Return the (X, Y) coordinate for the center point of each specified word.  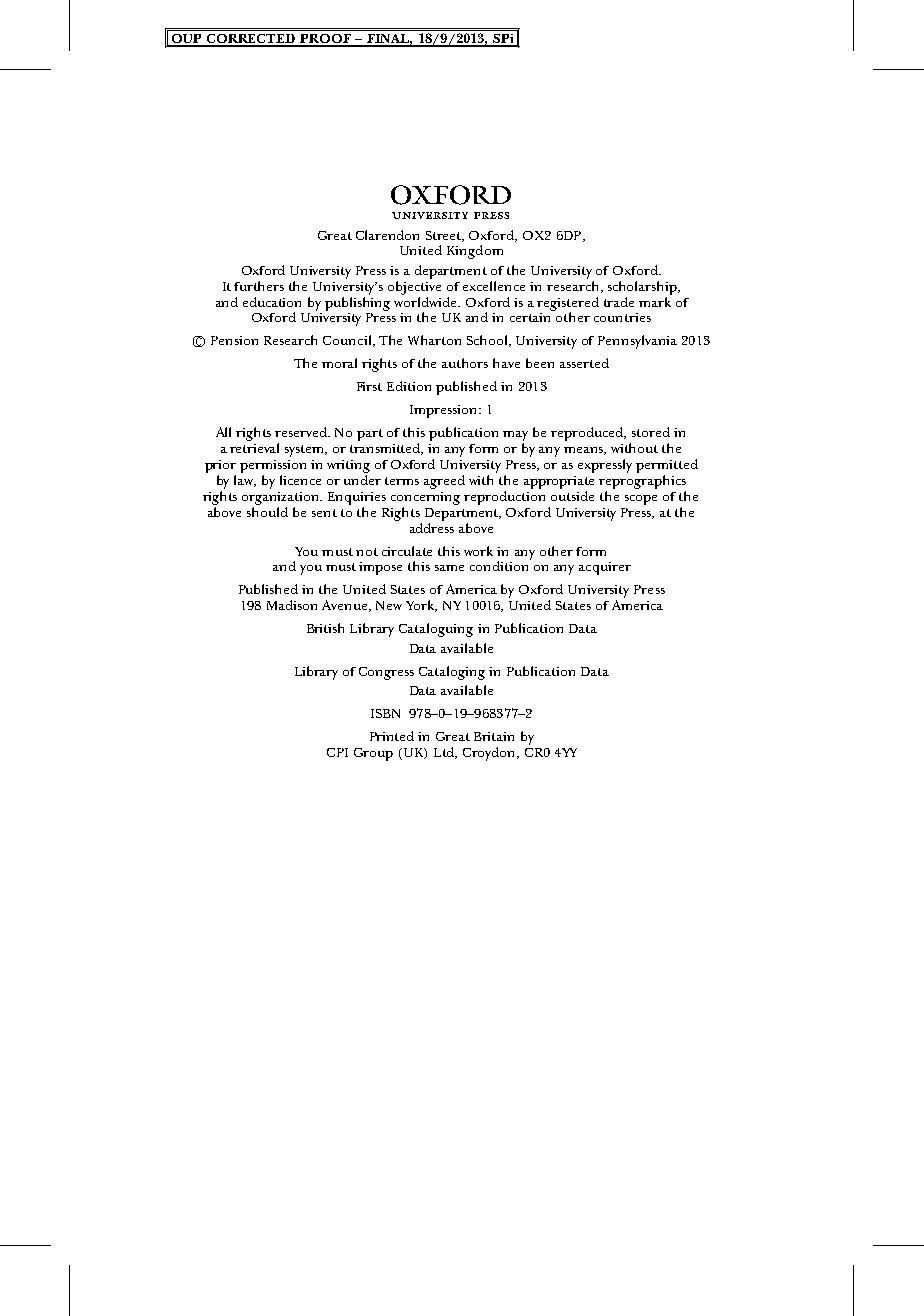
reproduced (588, 434)
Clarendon (387, 235)
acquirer (605, 568)
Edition (409, 386)
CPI (337, 752)
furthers (259, 286)
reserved (302, 432)
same (449, 568)
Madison (292, 605)
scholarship (643, 288)
